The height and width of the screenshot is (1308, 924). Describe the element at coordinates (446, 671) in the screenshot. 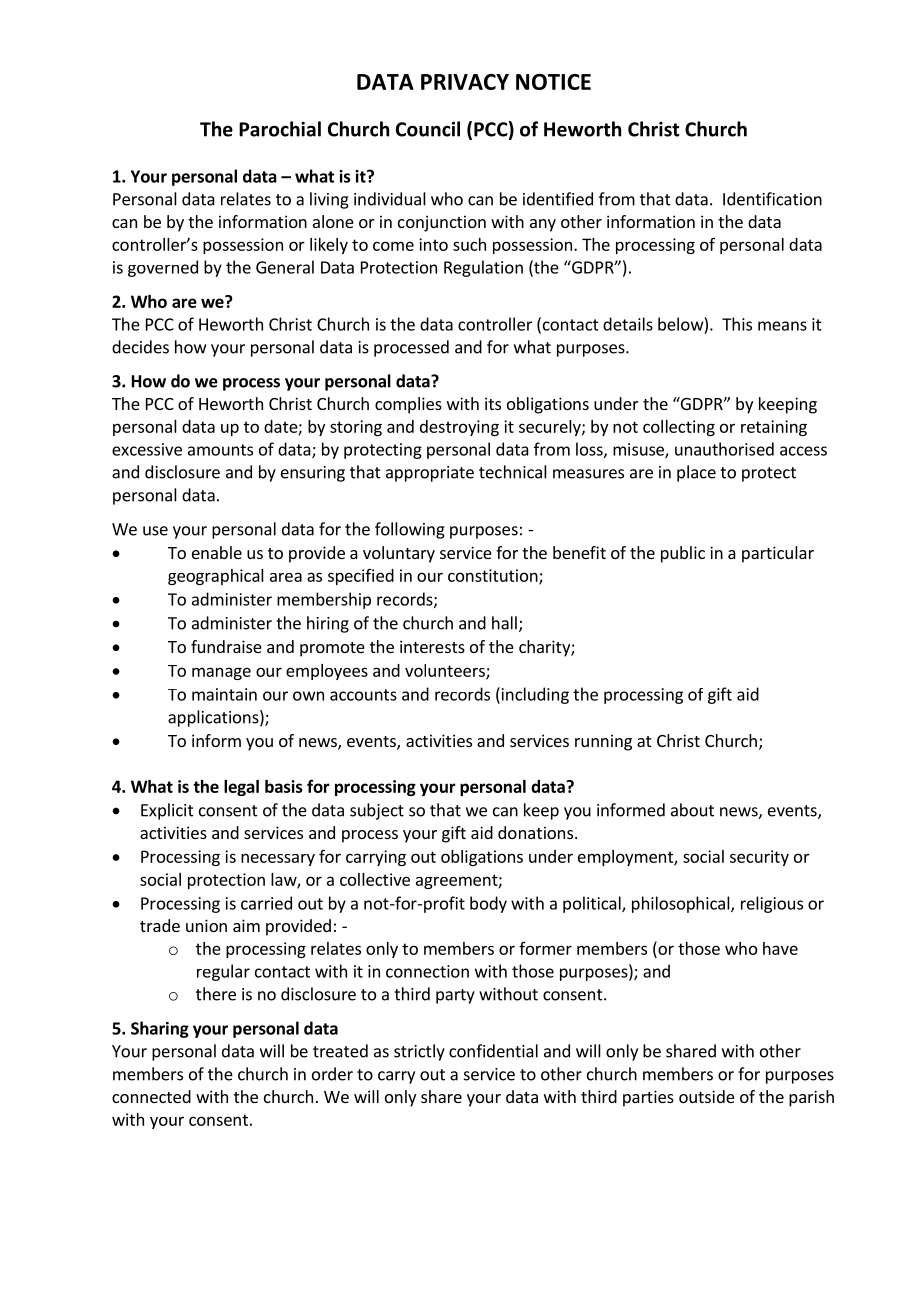

I see `volunteers` at that location.
